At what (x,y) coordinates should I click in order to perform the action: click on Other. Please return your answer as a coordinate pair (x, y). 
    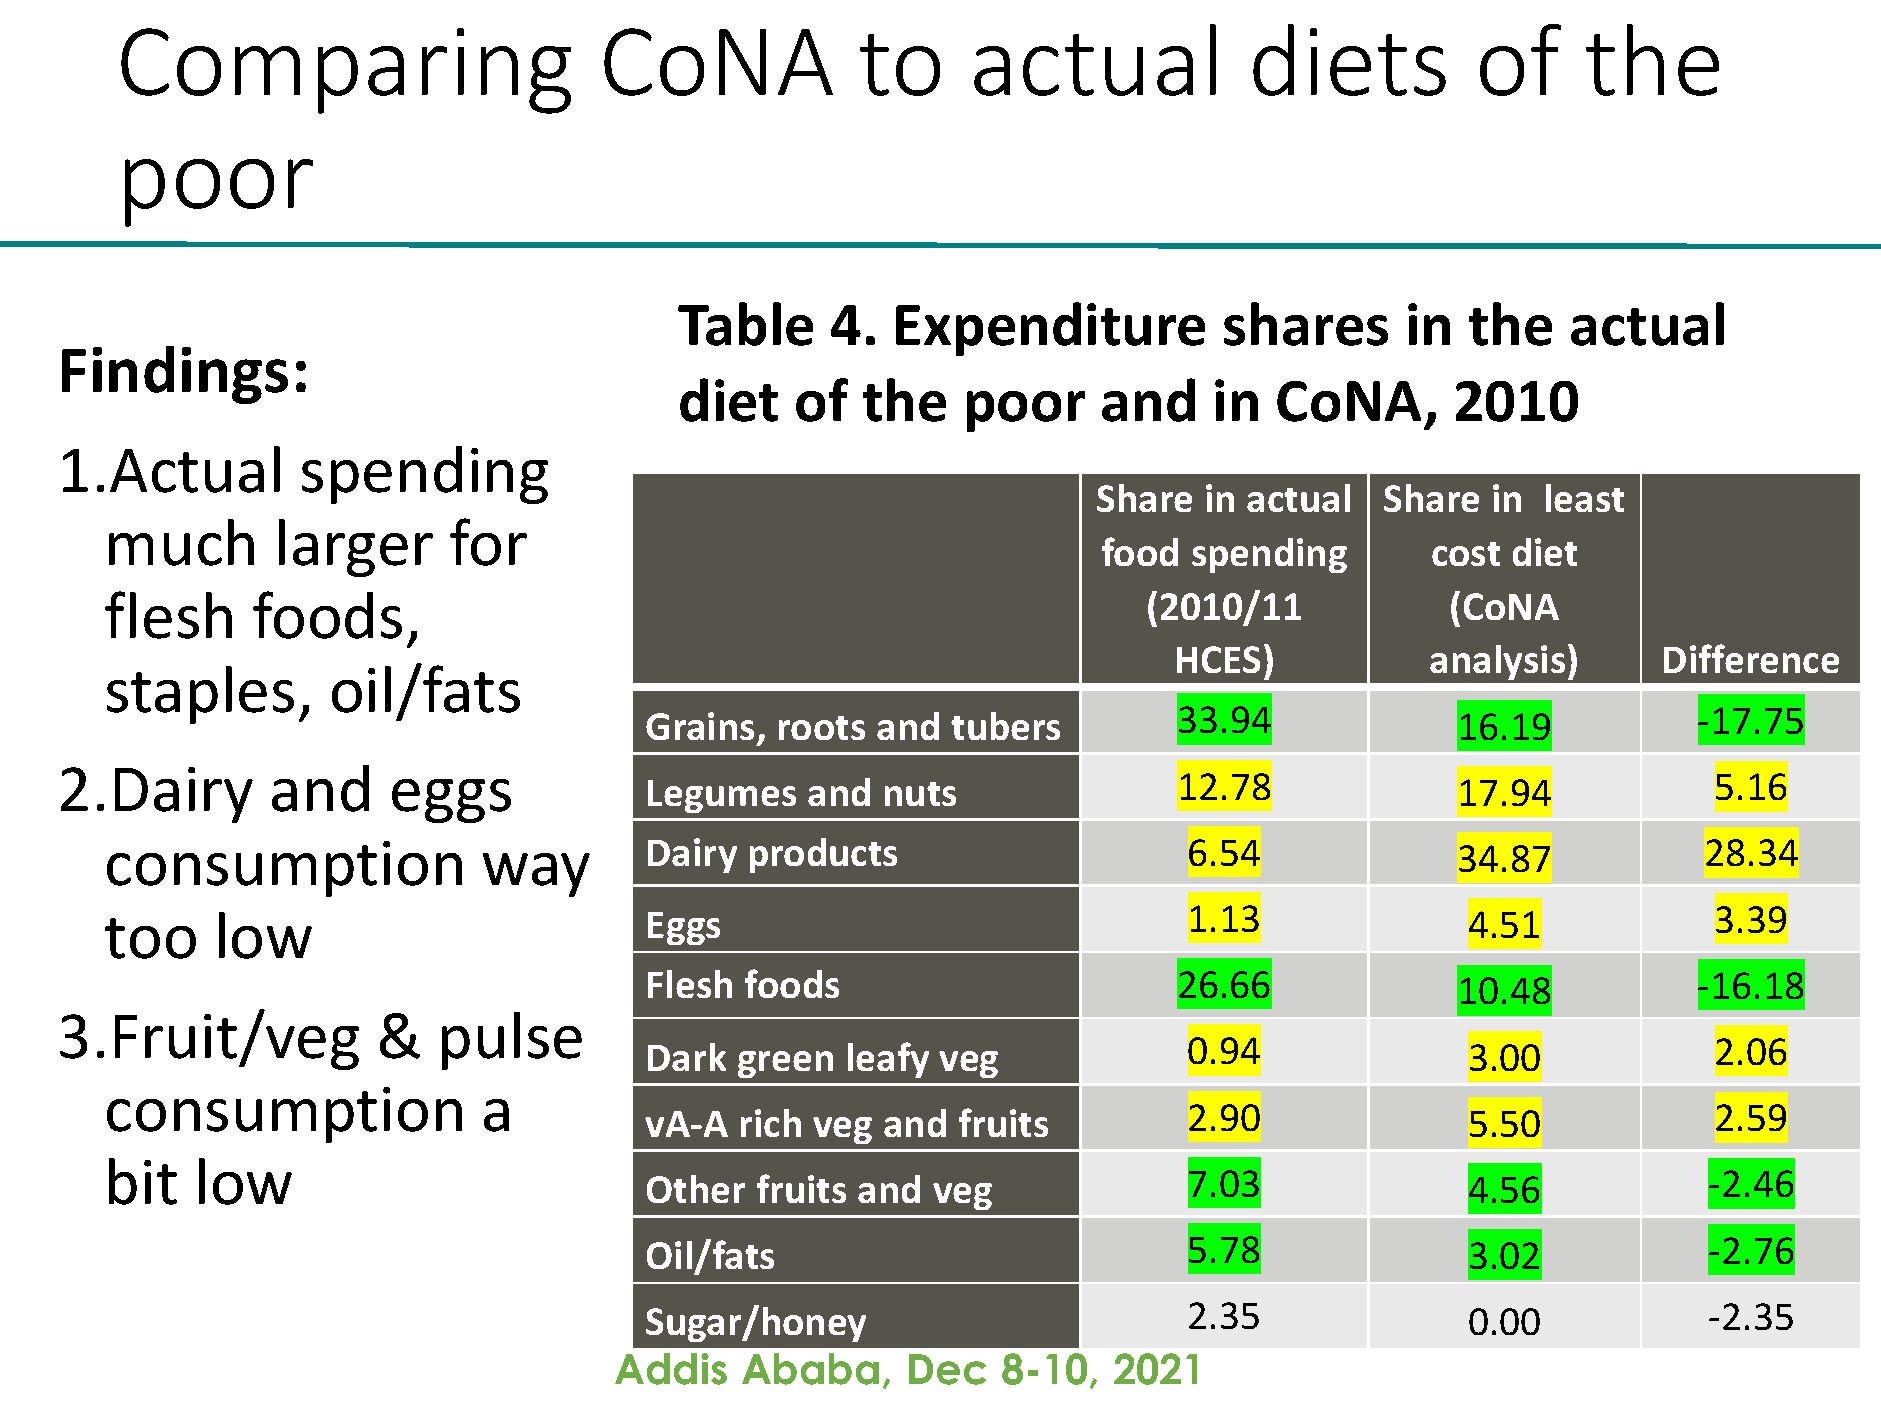
    Looking at the image, I should click on (696, 1189).
